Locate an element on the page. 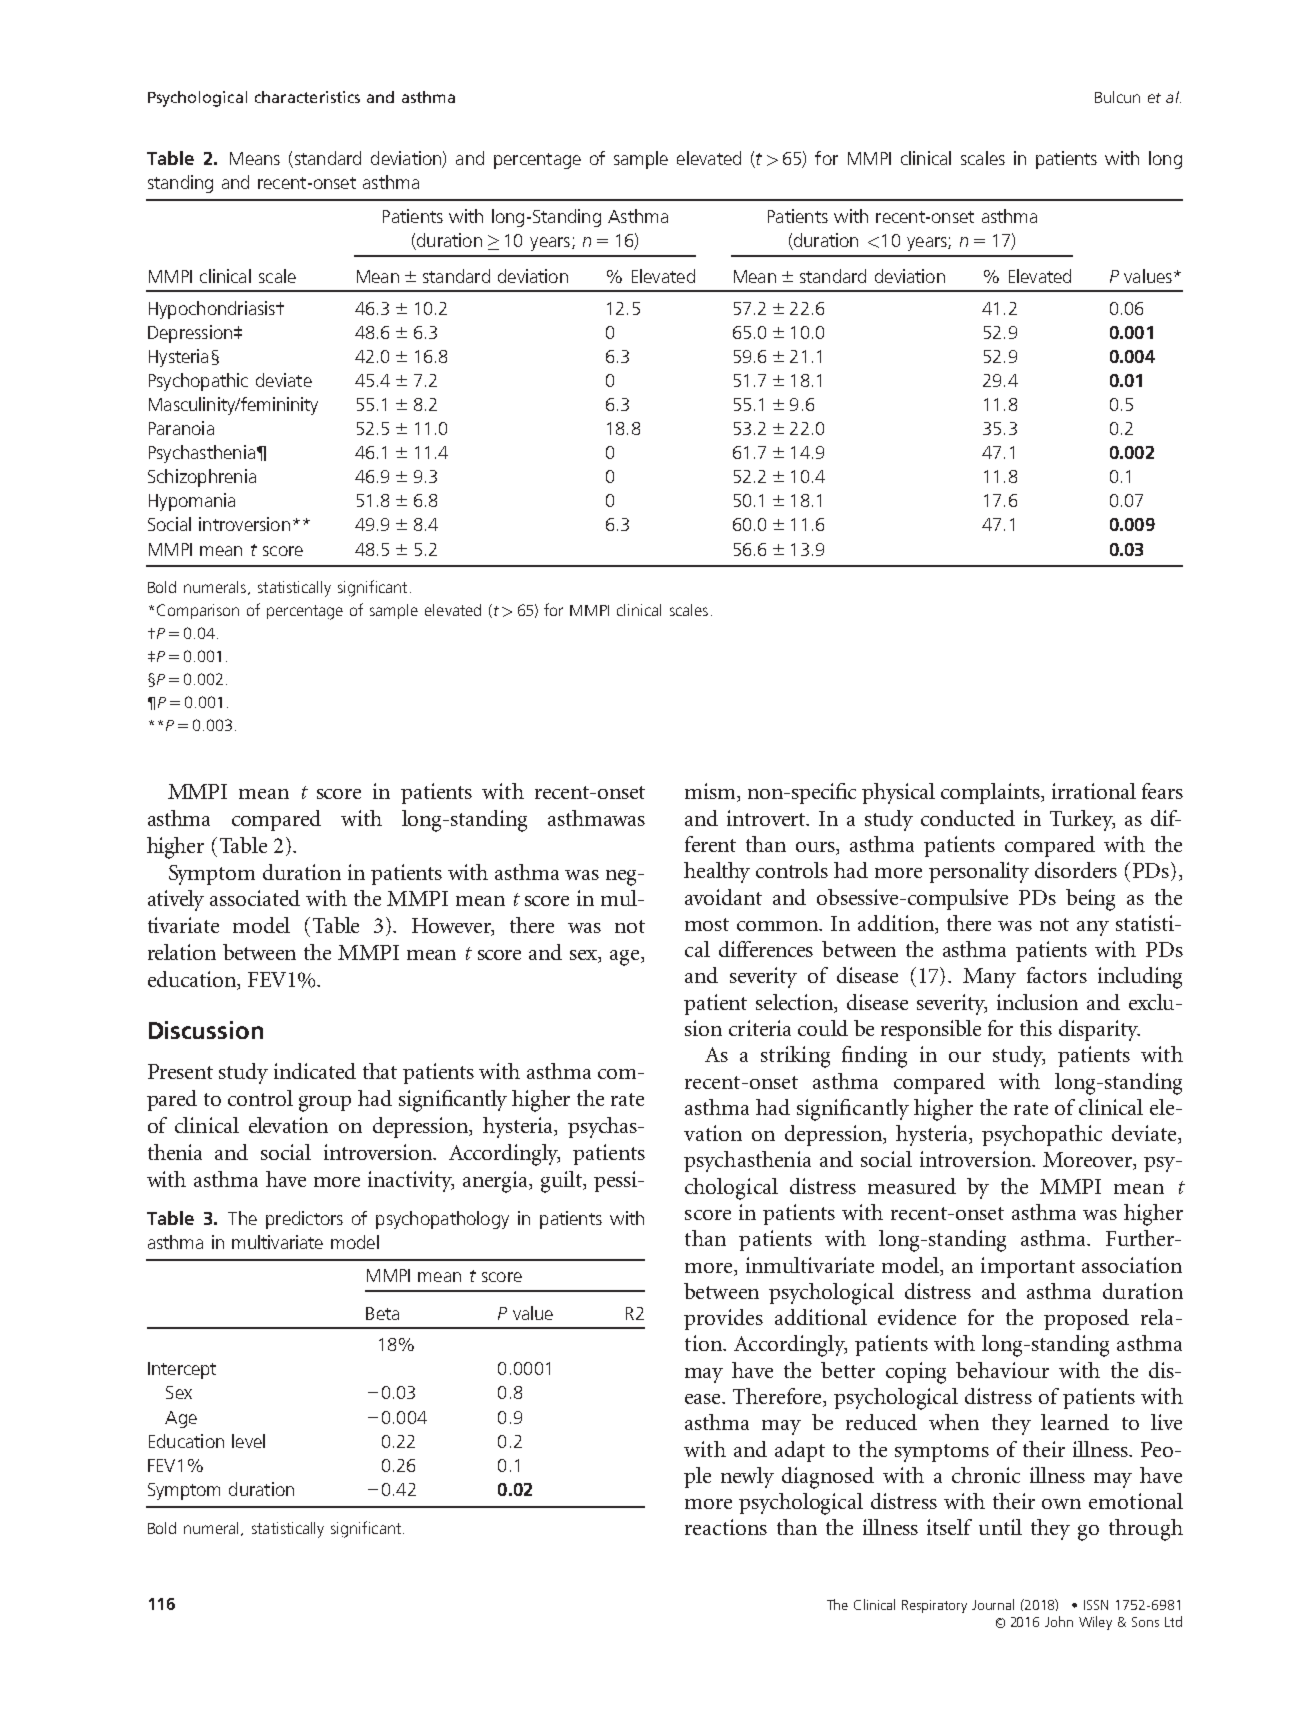 Image resolution: width=1301 pixels, height=1715 pixels. level is located at coordinates (248, 1441).
